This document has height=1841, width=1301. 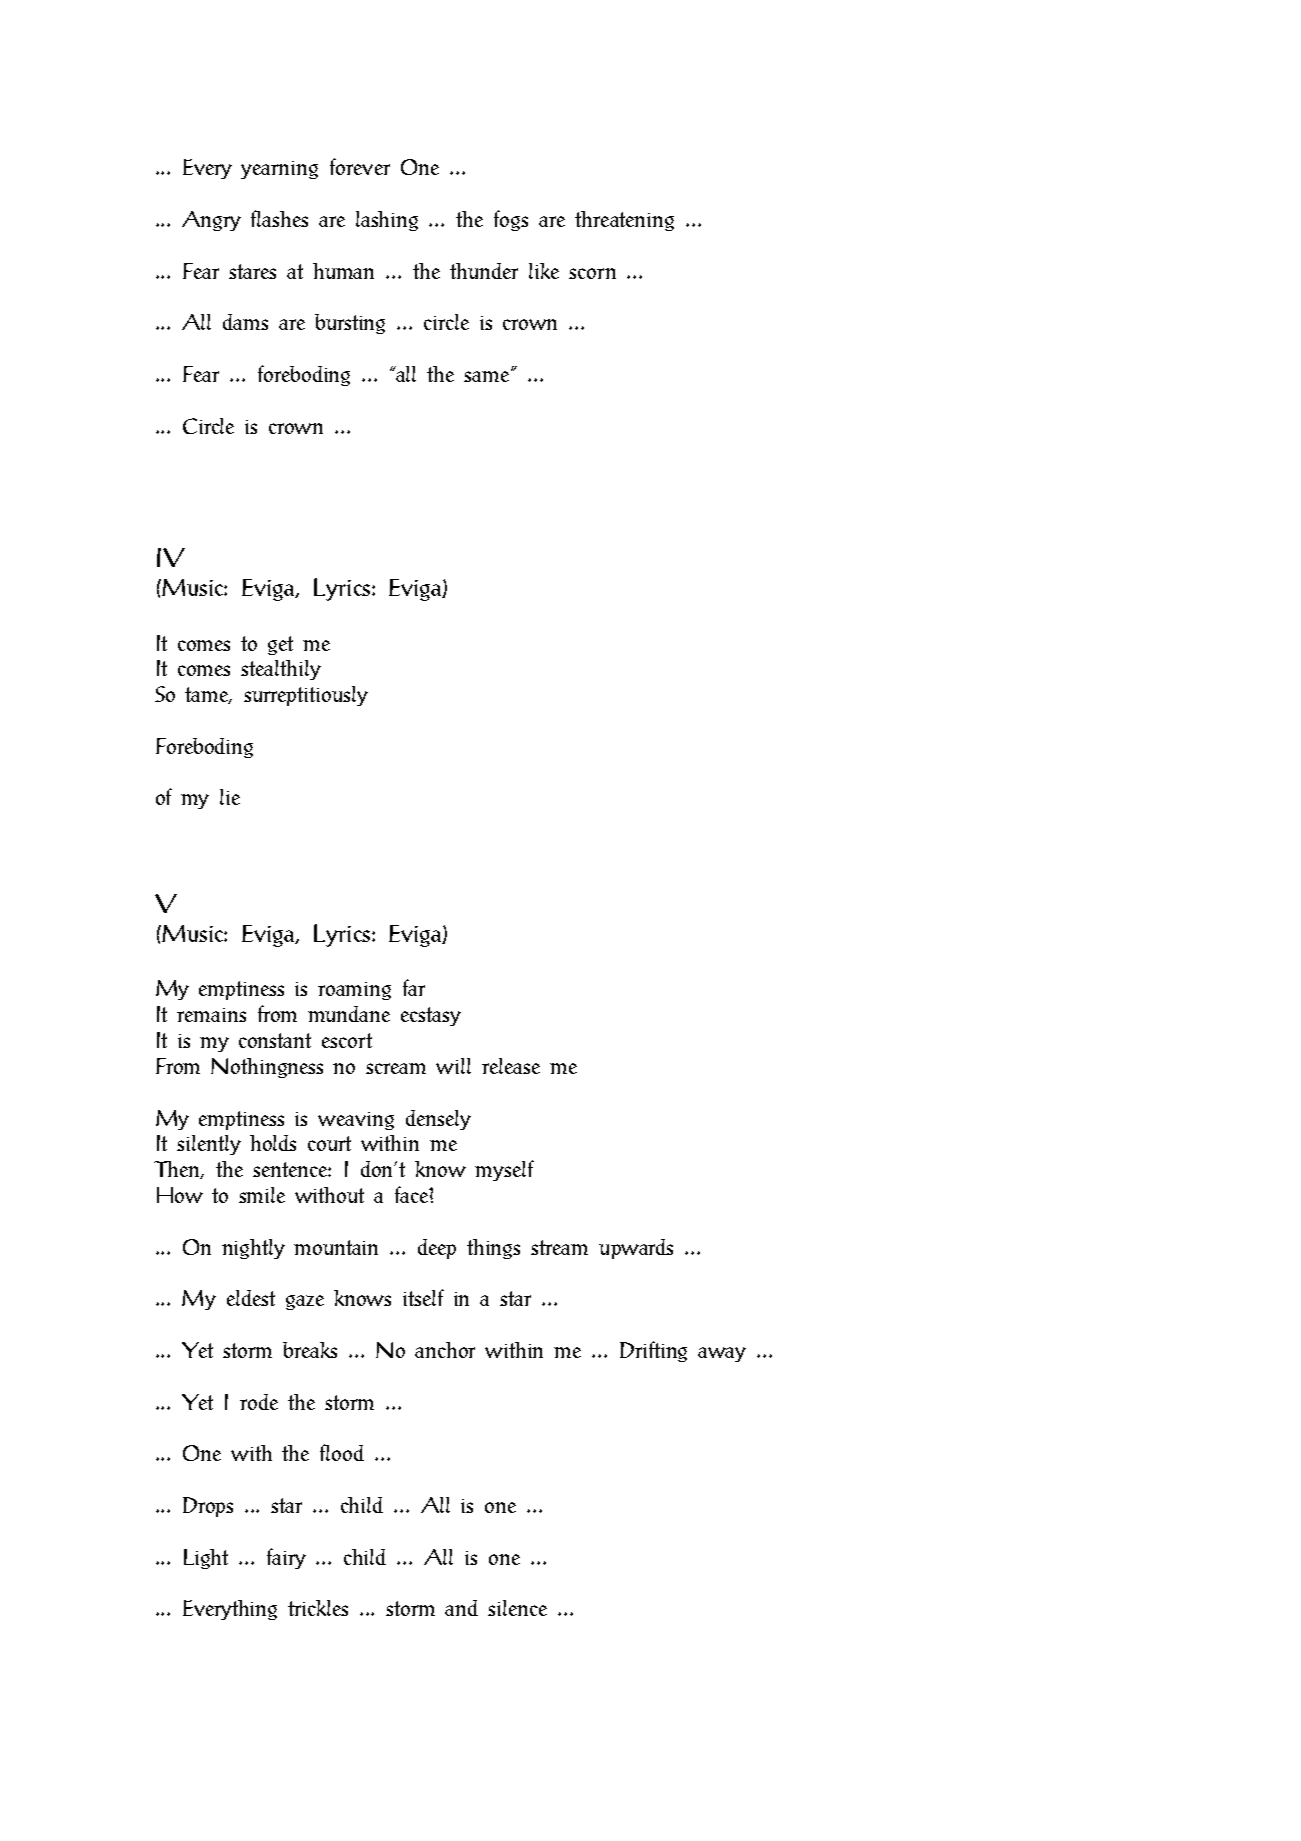 What do you see at coordinates (273, 1143) in the document?
I see `holds` at bounding box center [273, 1143].
